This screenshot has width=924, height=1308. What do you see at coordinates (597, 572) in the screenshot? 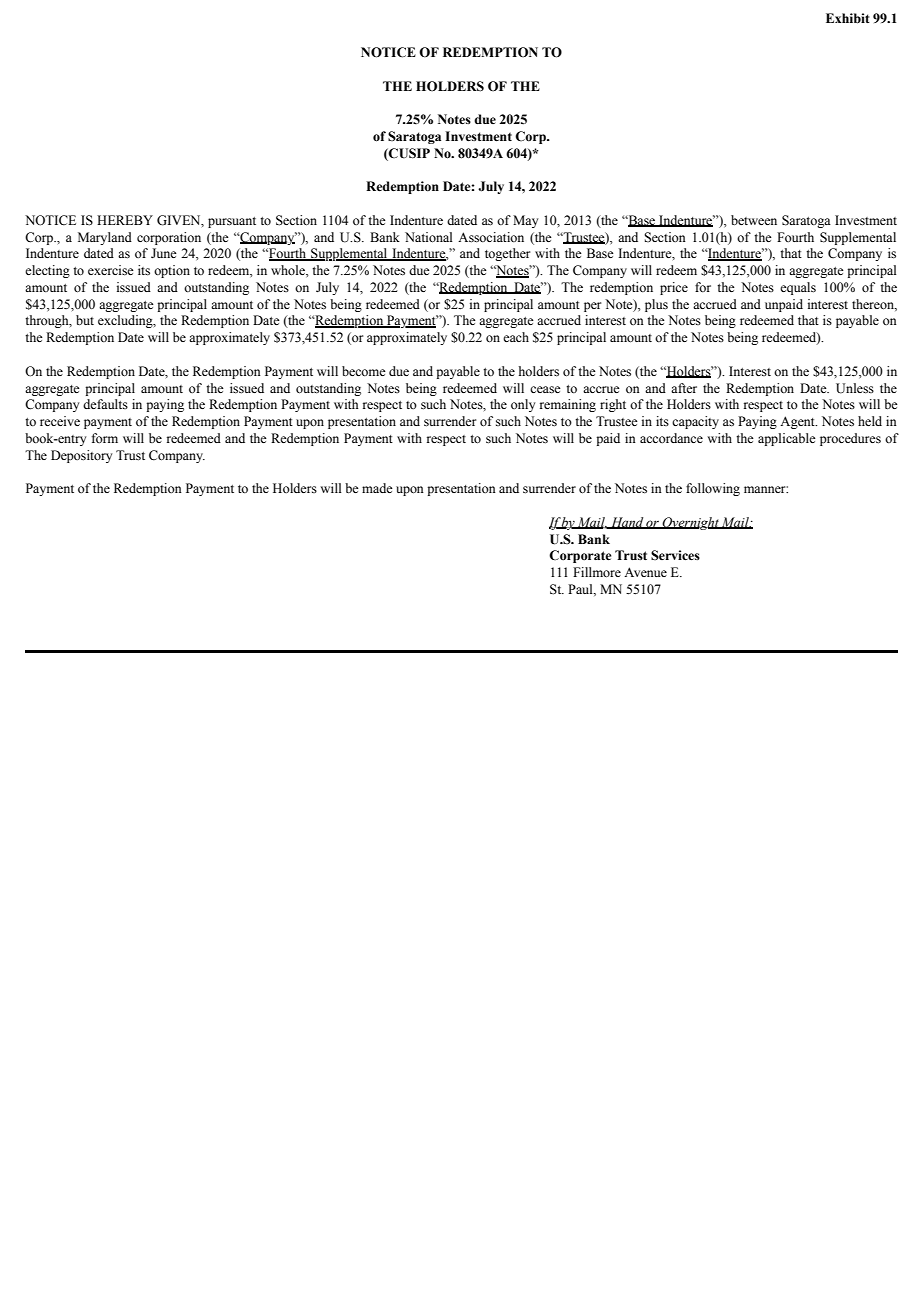
I see `Fillmore` at bounding box center [597, 572].
